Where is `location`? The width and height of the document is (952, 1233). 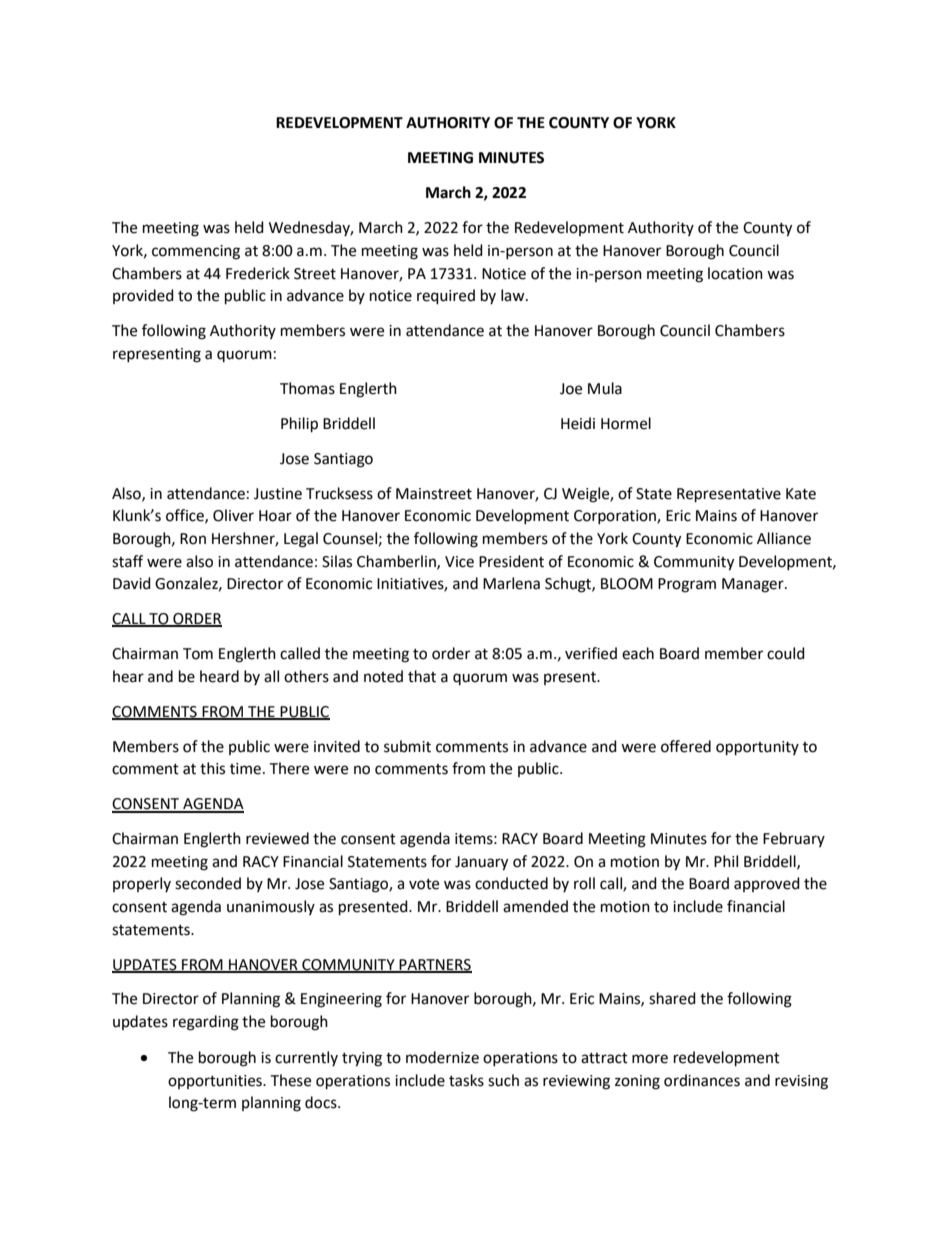 location is located at coordinates (735, 273).
